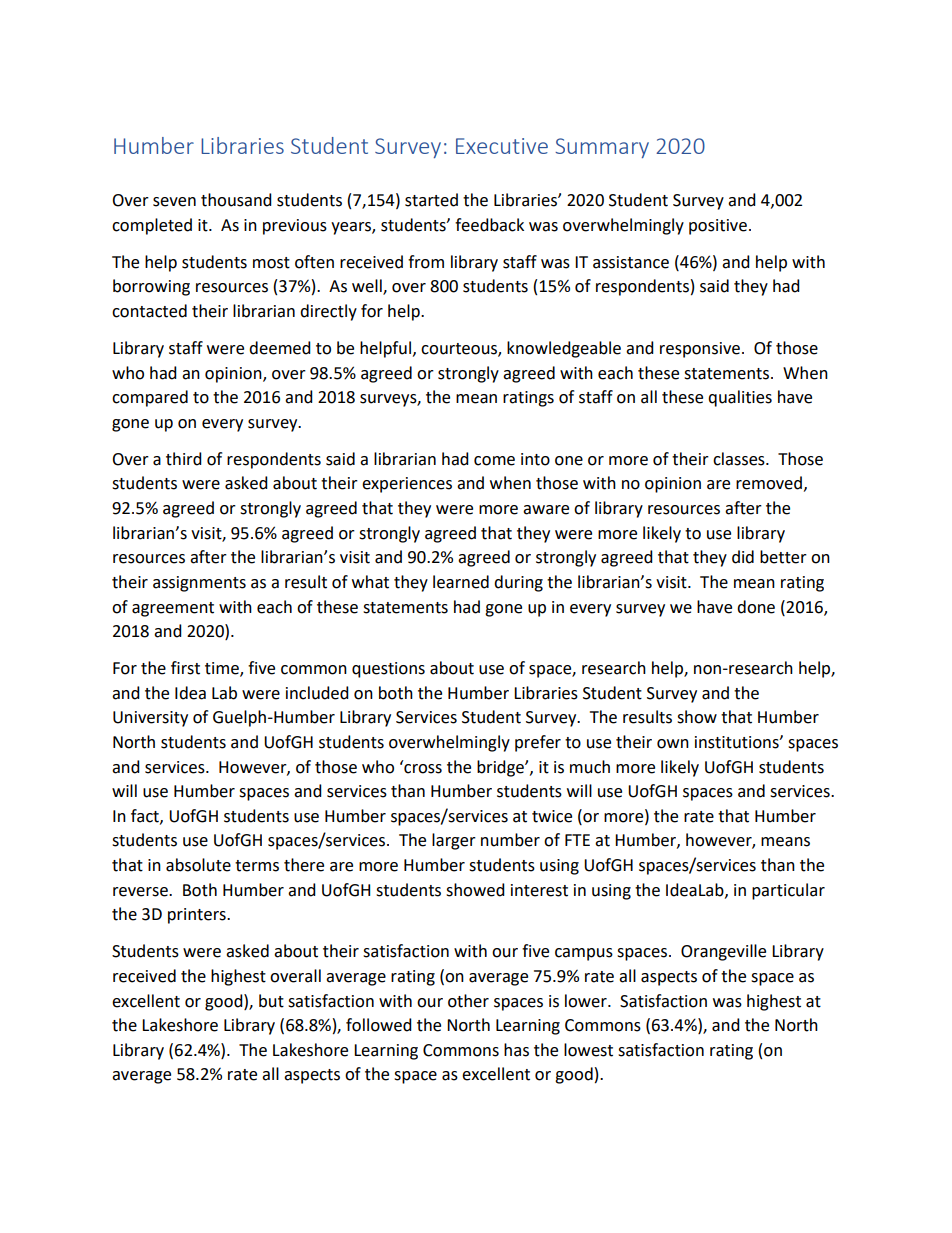  What do you see at coordinates (461, 582) in the screenshot?
I see `learned` at bounding box center [461, 582].
